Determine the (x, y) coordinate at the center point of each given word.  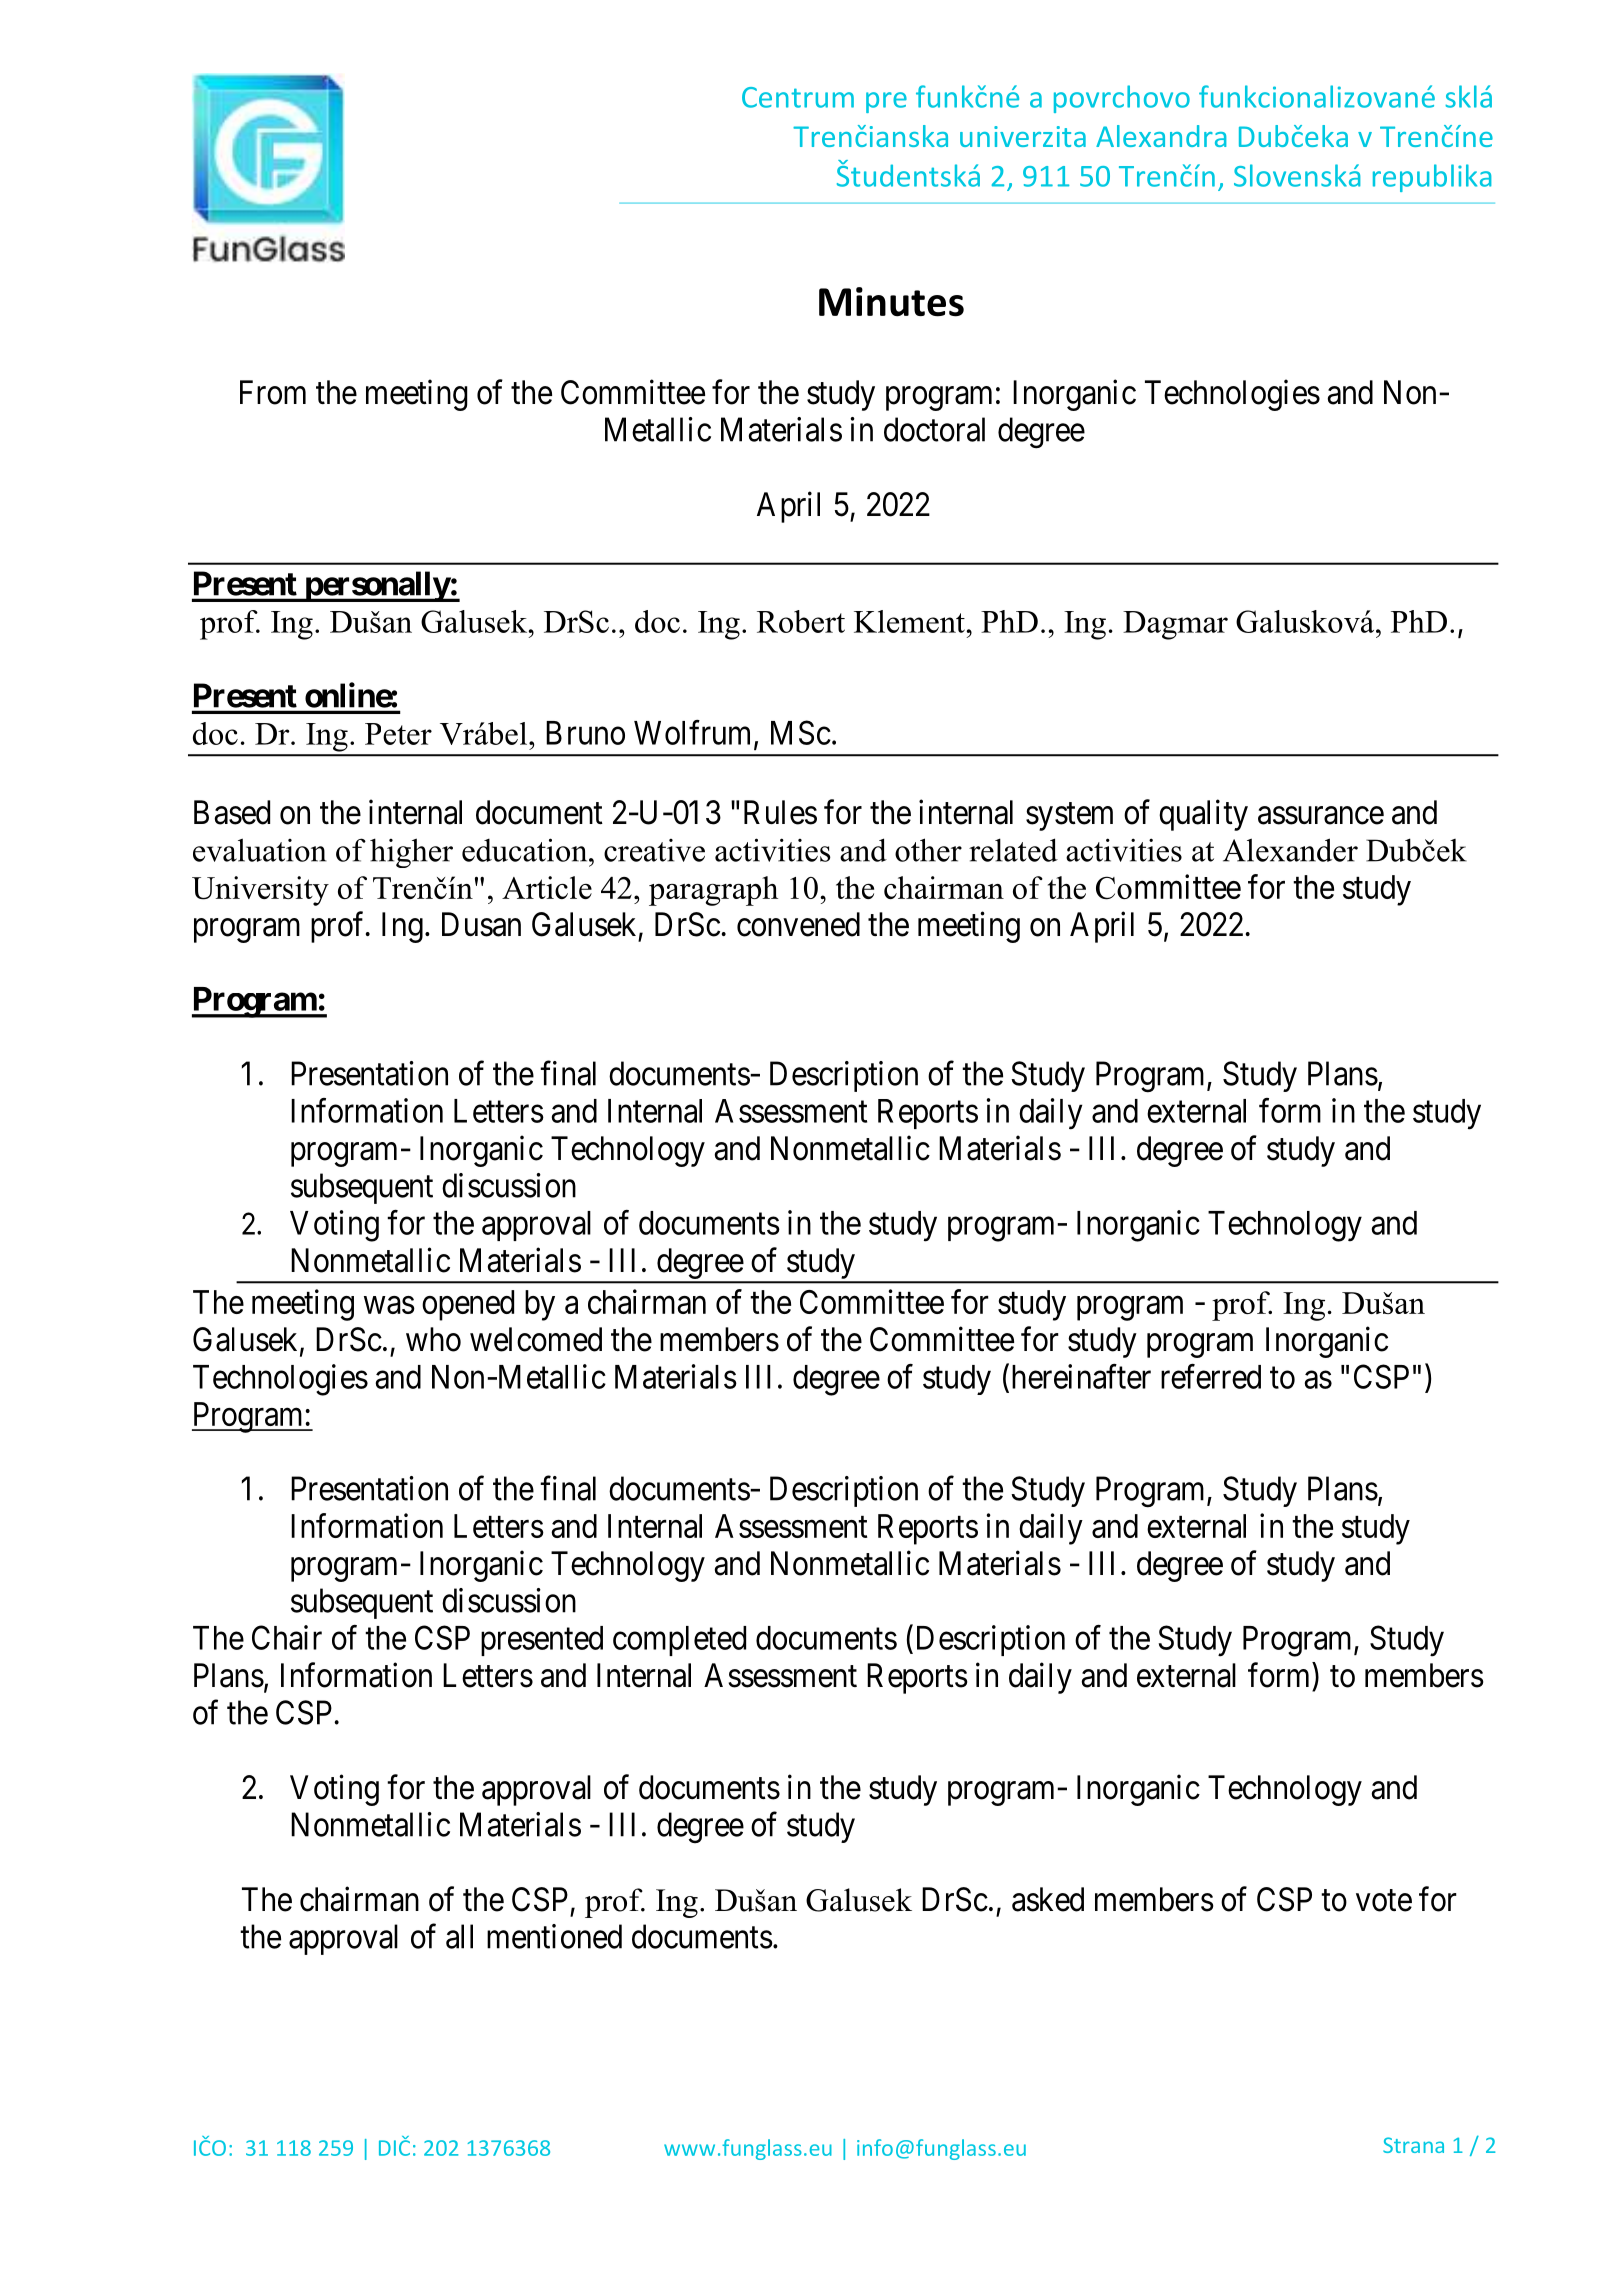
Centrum (798, 97)
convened (798, 924)
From (273, 392)
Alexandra (1161, 136)
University (260, 891)
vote (1384, 1901)
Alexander (1290, 850)
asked (1048, 1899)
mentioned (554, 1936)
